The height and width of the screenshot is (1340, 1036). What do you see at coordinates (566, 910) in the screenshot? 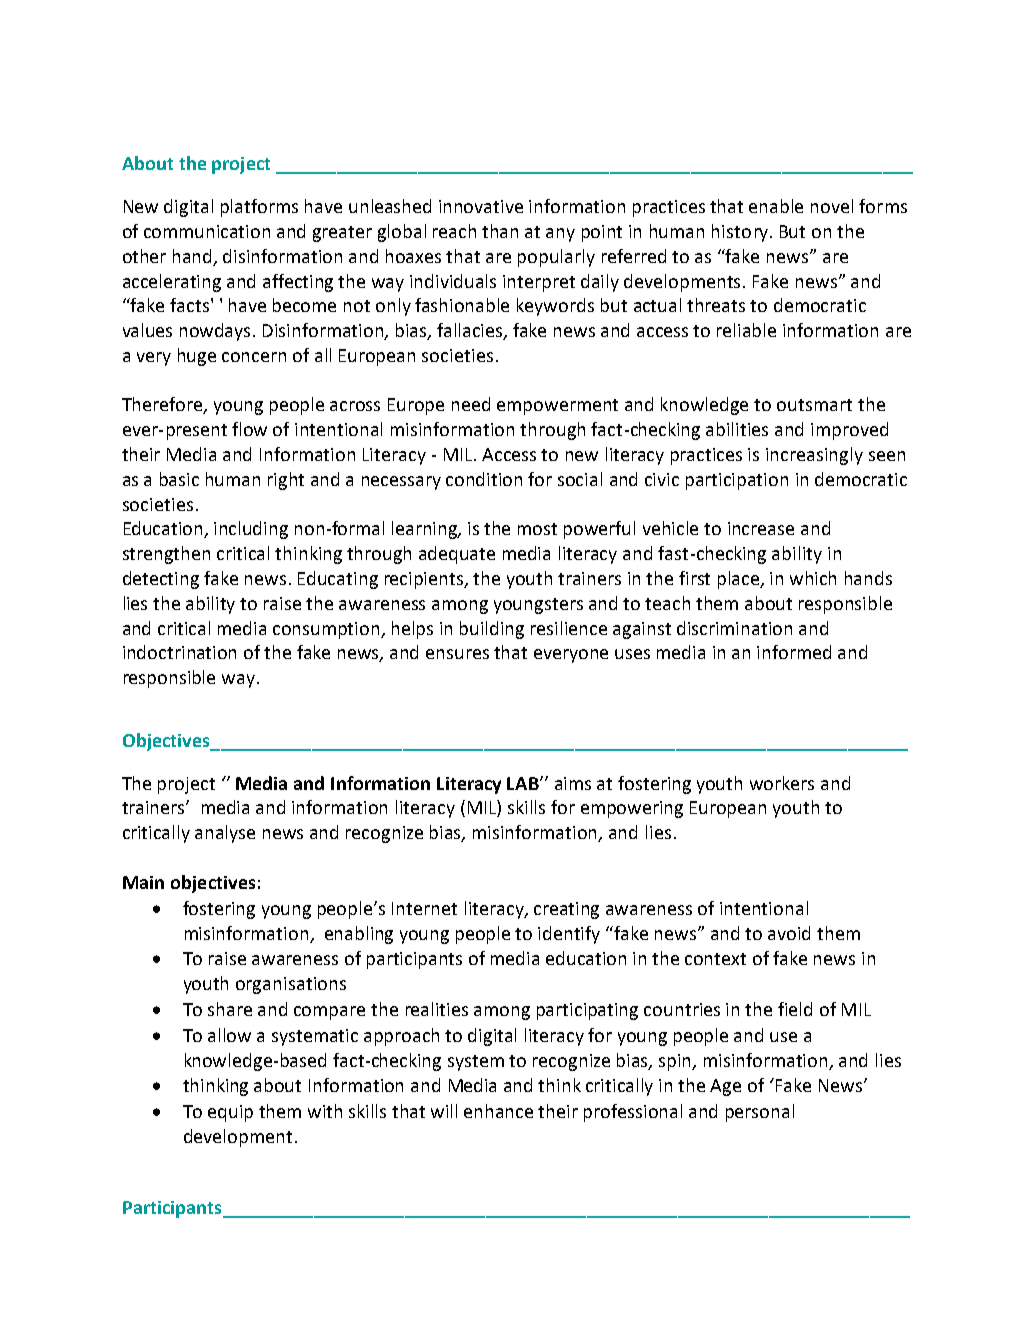
I see `creating` at bounding box center [566, 910].
